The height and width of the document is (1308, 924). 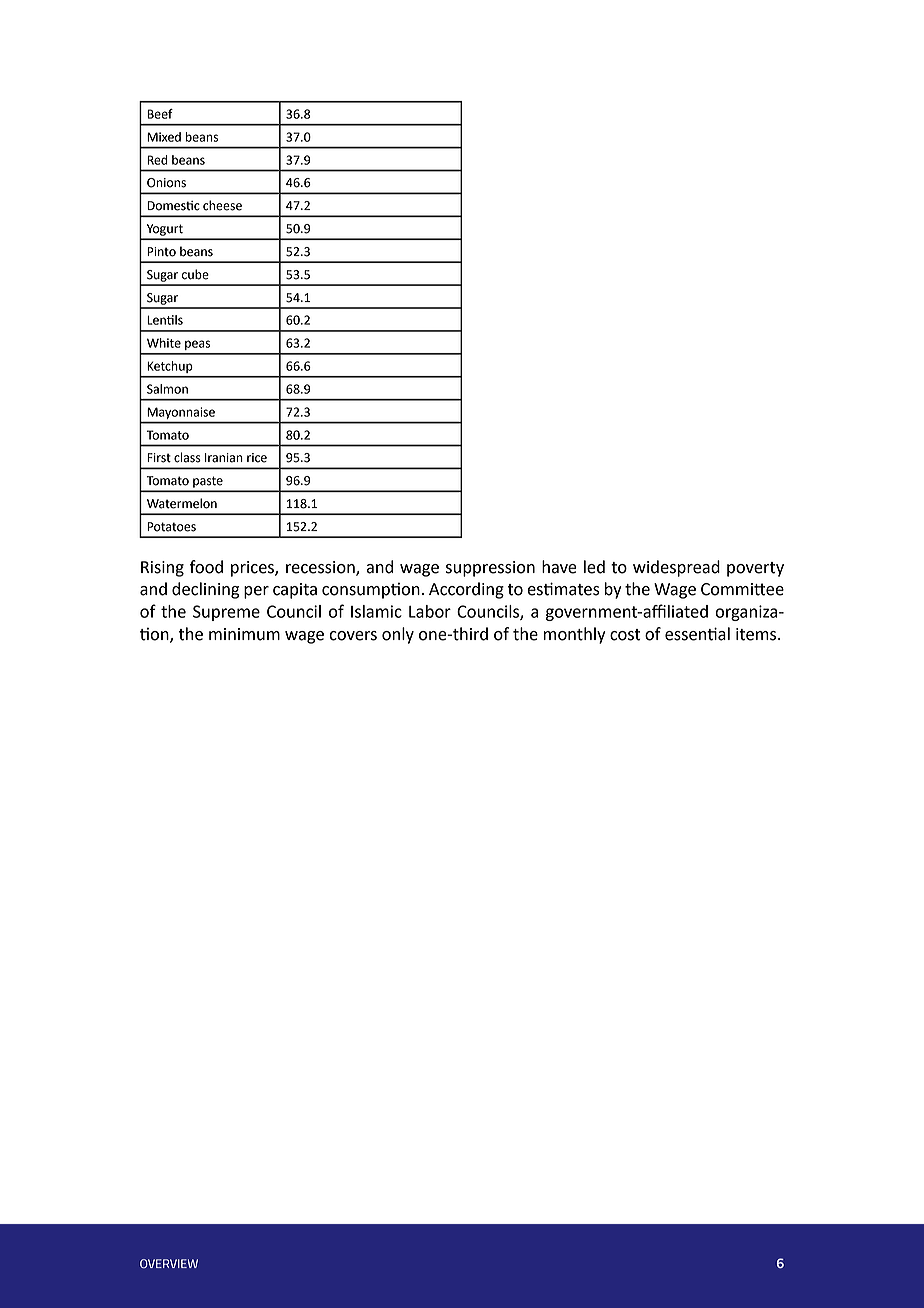 I want to click on Domestic, so click(x=173, y=206).
